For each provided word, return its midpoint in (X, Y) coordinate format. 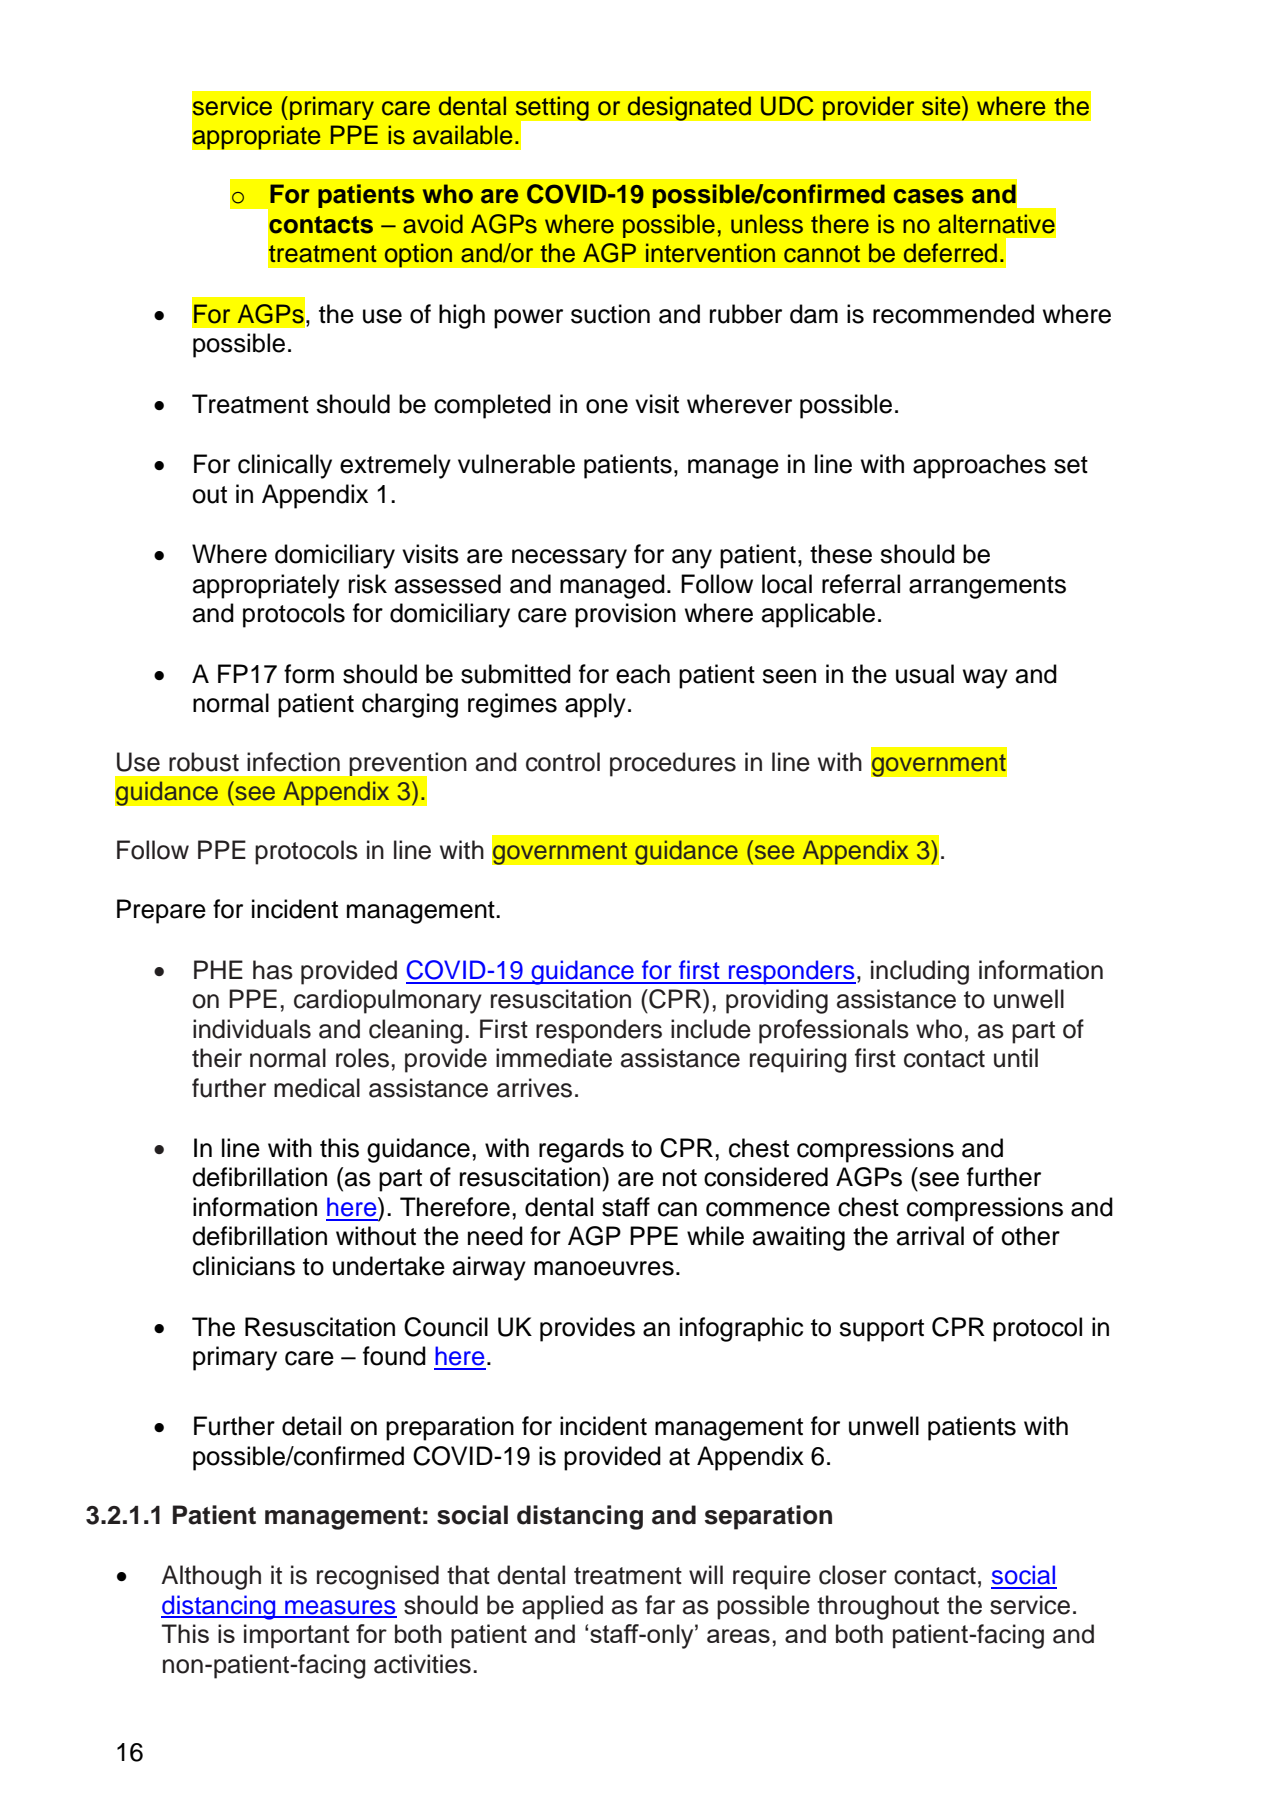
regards (581, 1150)
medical (317, 1088)
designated (689, 108)
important (297, 1636)
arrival (930, 1236)
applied (562, 1607)
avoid (433, 224)
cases (929, 196)
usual (925, 674)
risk (368, 584)
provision (625, 615)
